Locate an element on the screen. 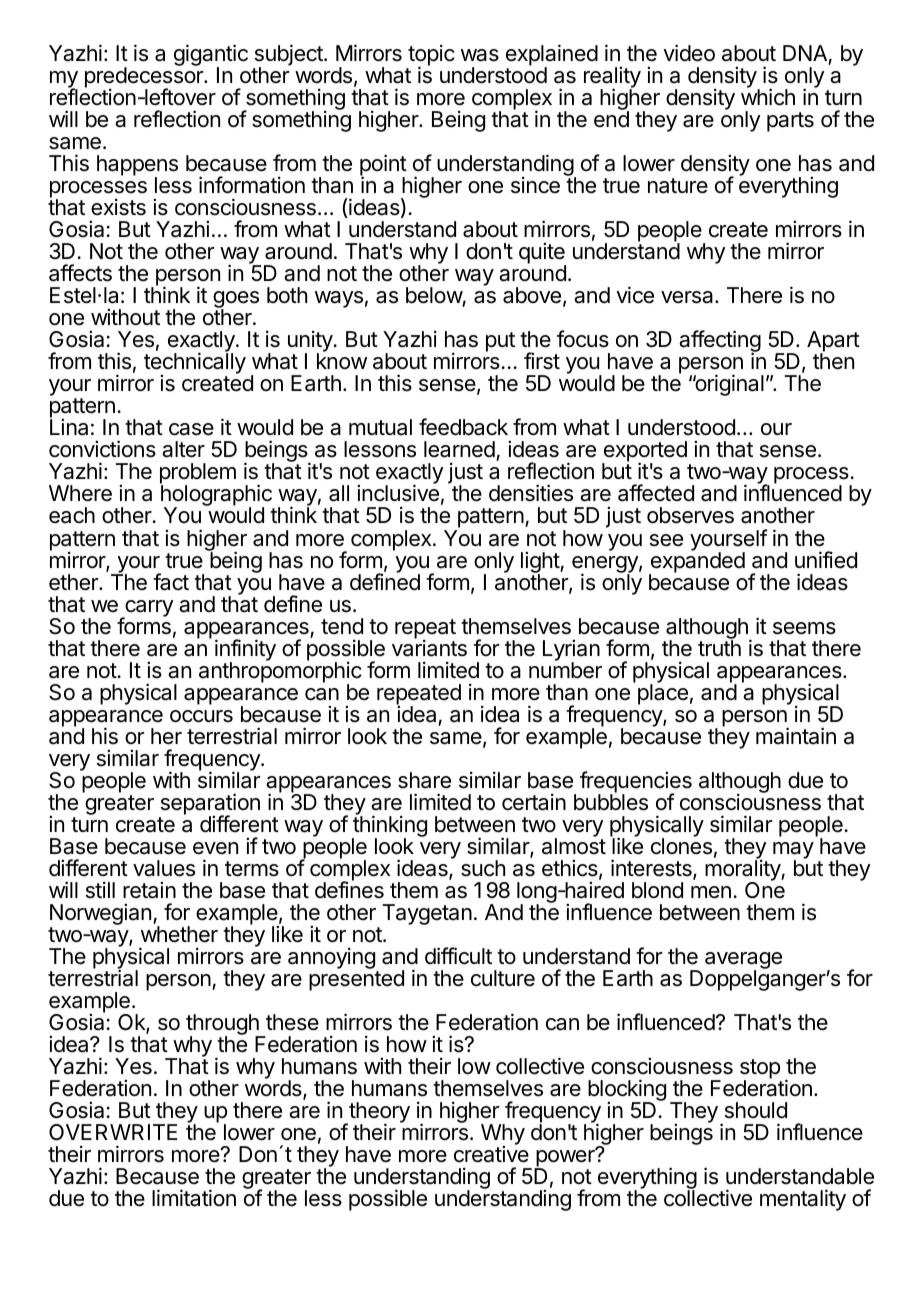 Image resolution: width=924 pixels, height=1308 pixels. truth is located at coordinates (719, 647).
